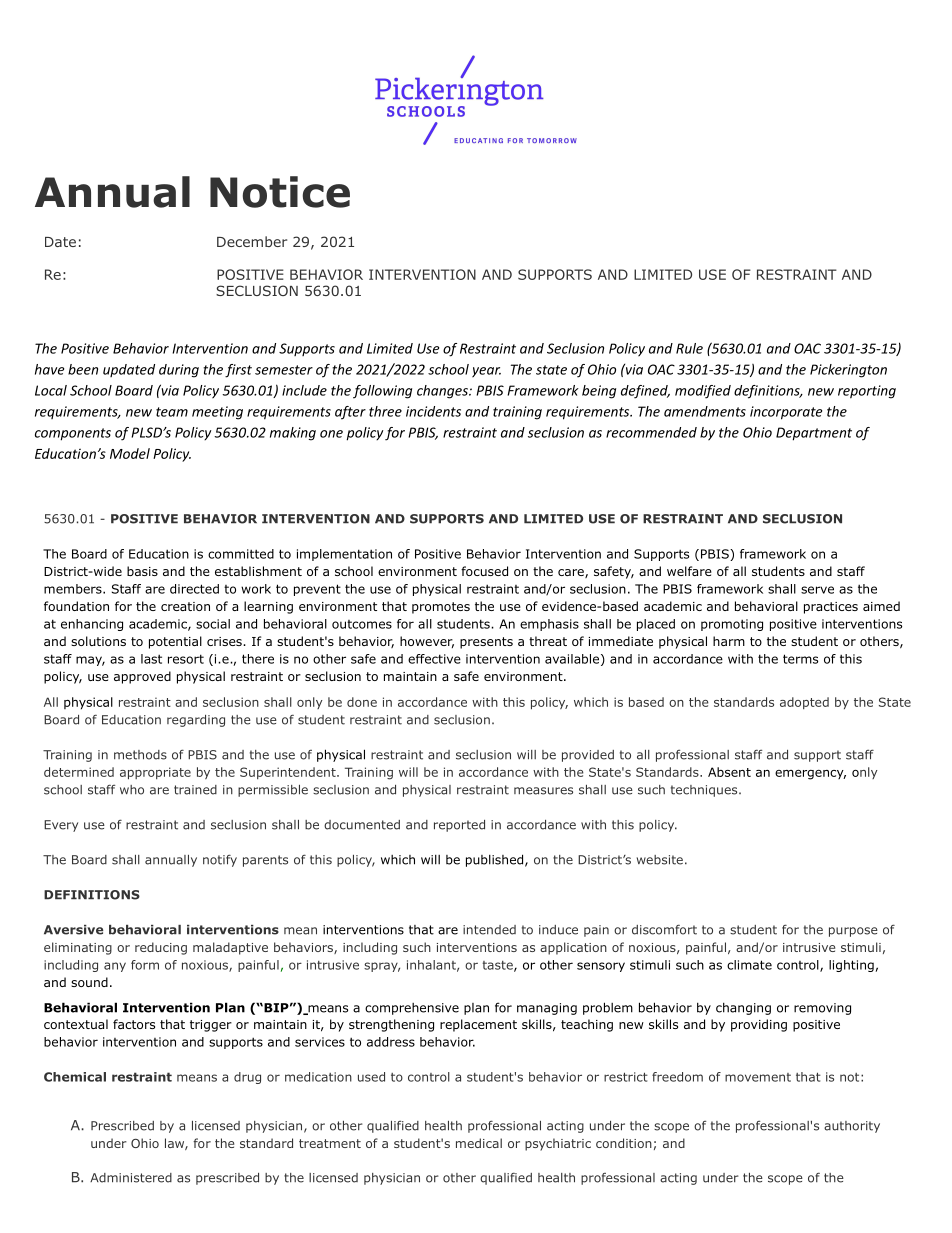  Describe the element at coordinates (705, 791) in the document. I see `techniques` at that location.
